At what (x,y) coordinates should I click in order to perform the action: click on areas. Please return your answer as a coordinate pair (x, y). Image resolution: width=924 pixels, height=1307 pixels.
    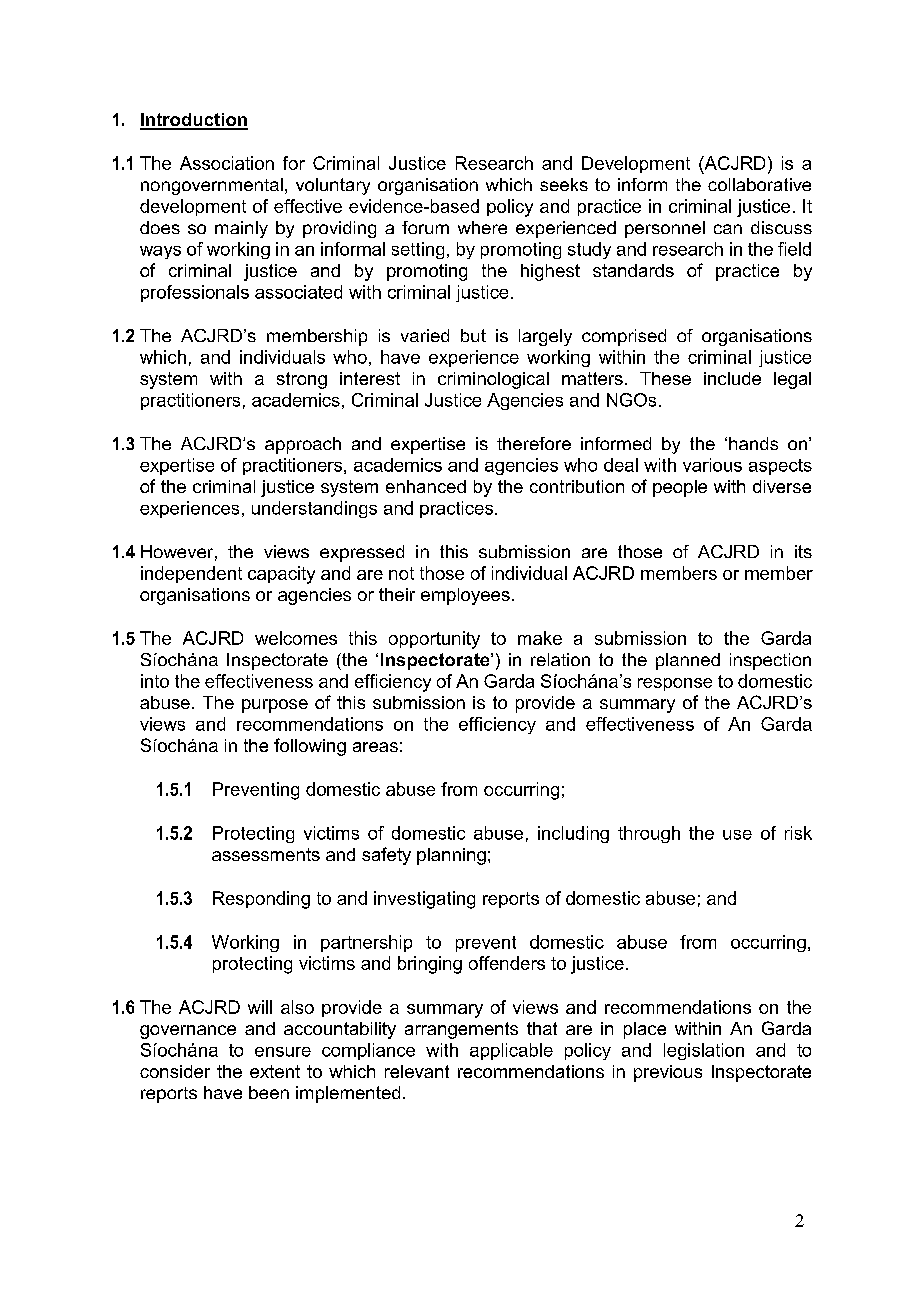
    Looking at the image, I should click on (375, 747).
